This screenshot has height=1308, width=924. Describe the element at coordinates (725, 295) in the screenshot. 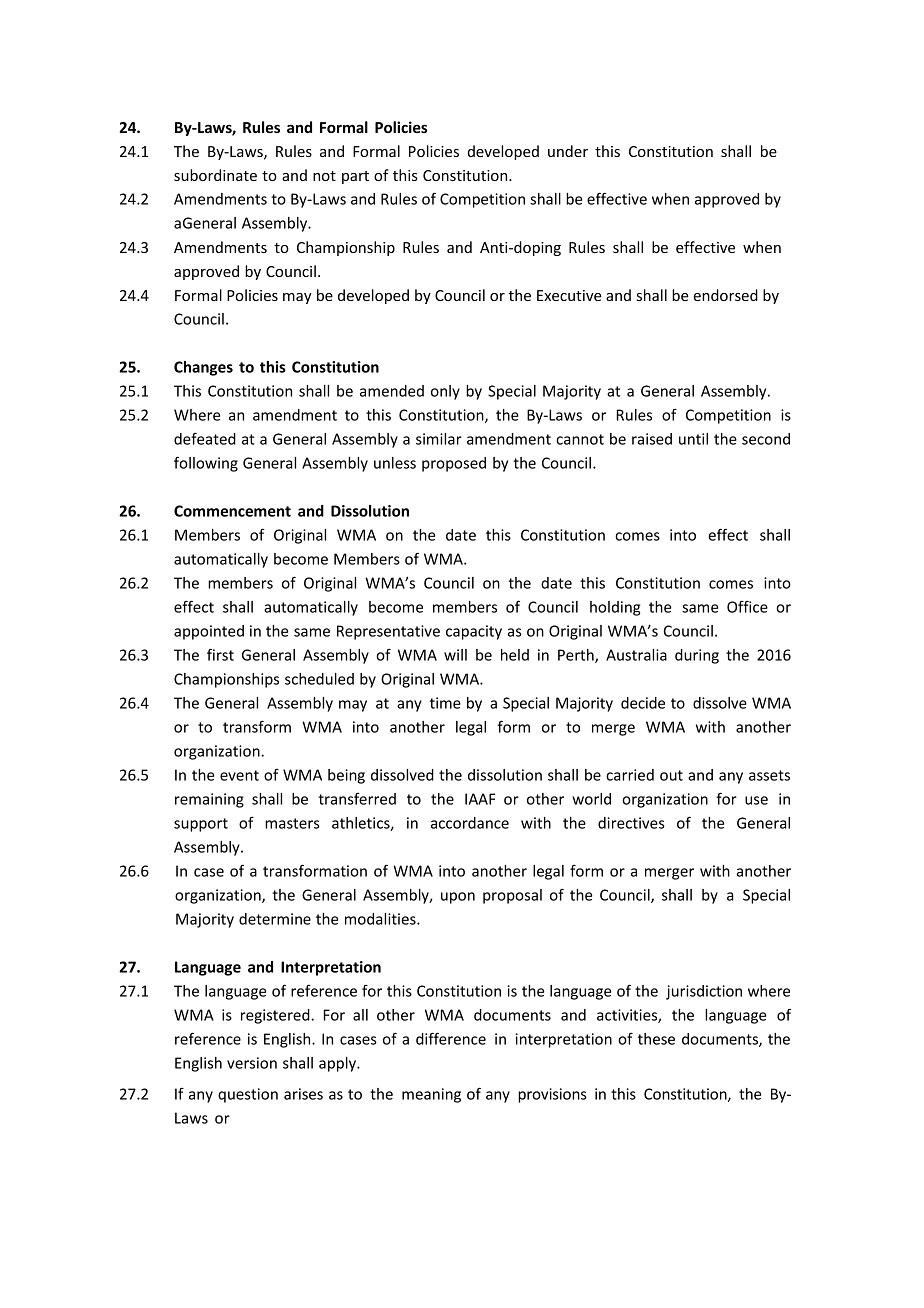

I see `endorsed` at that location.
